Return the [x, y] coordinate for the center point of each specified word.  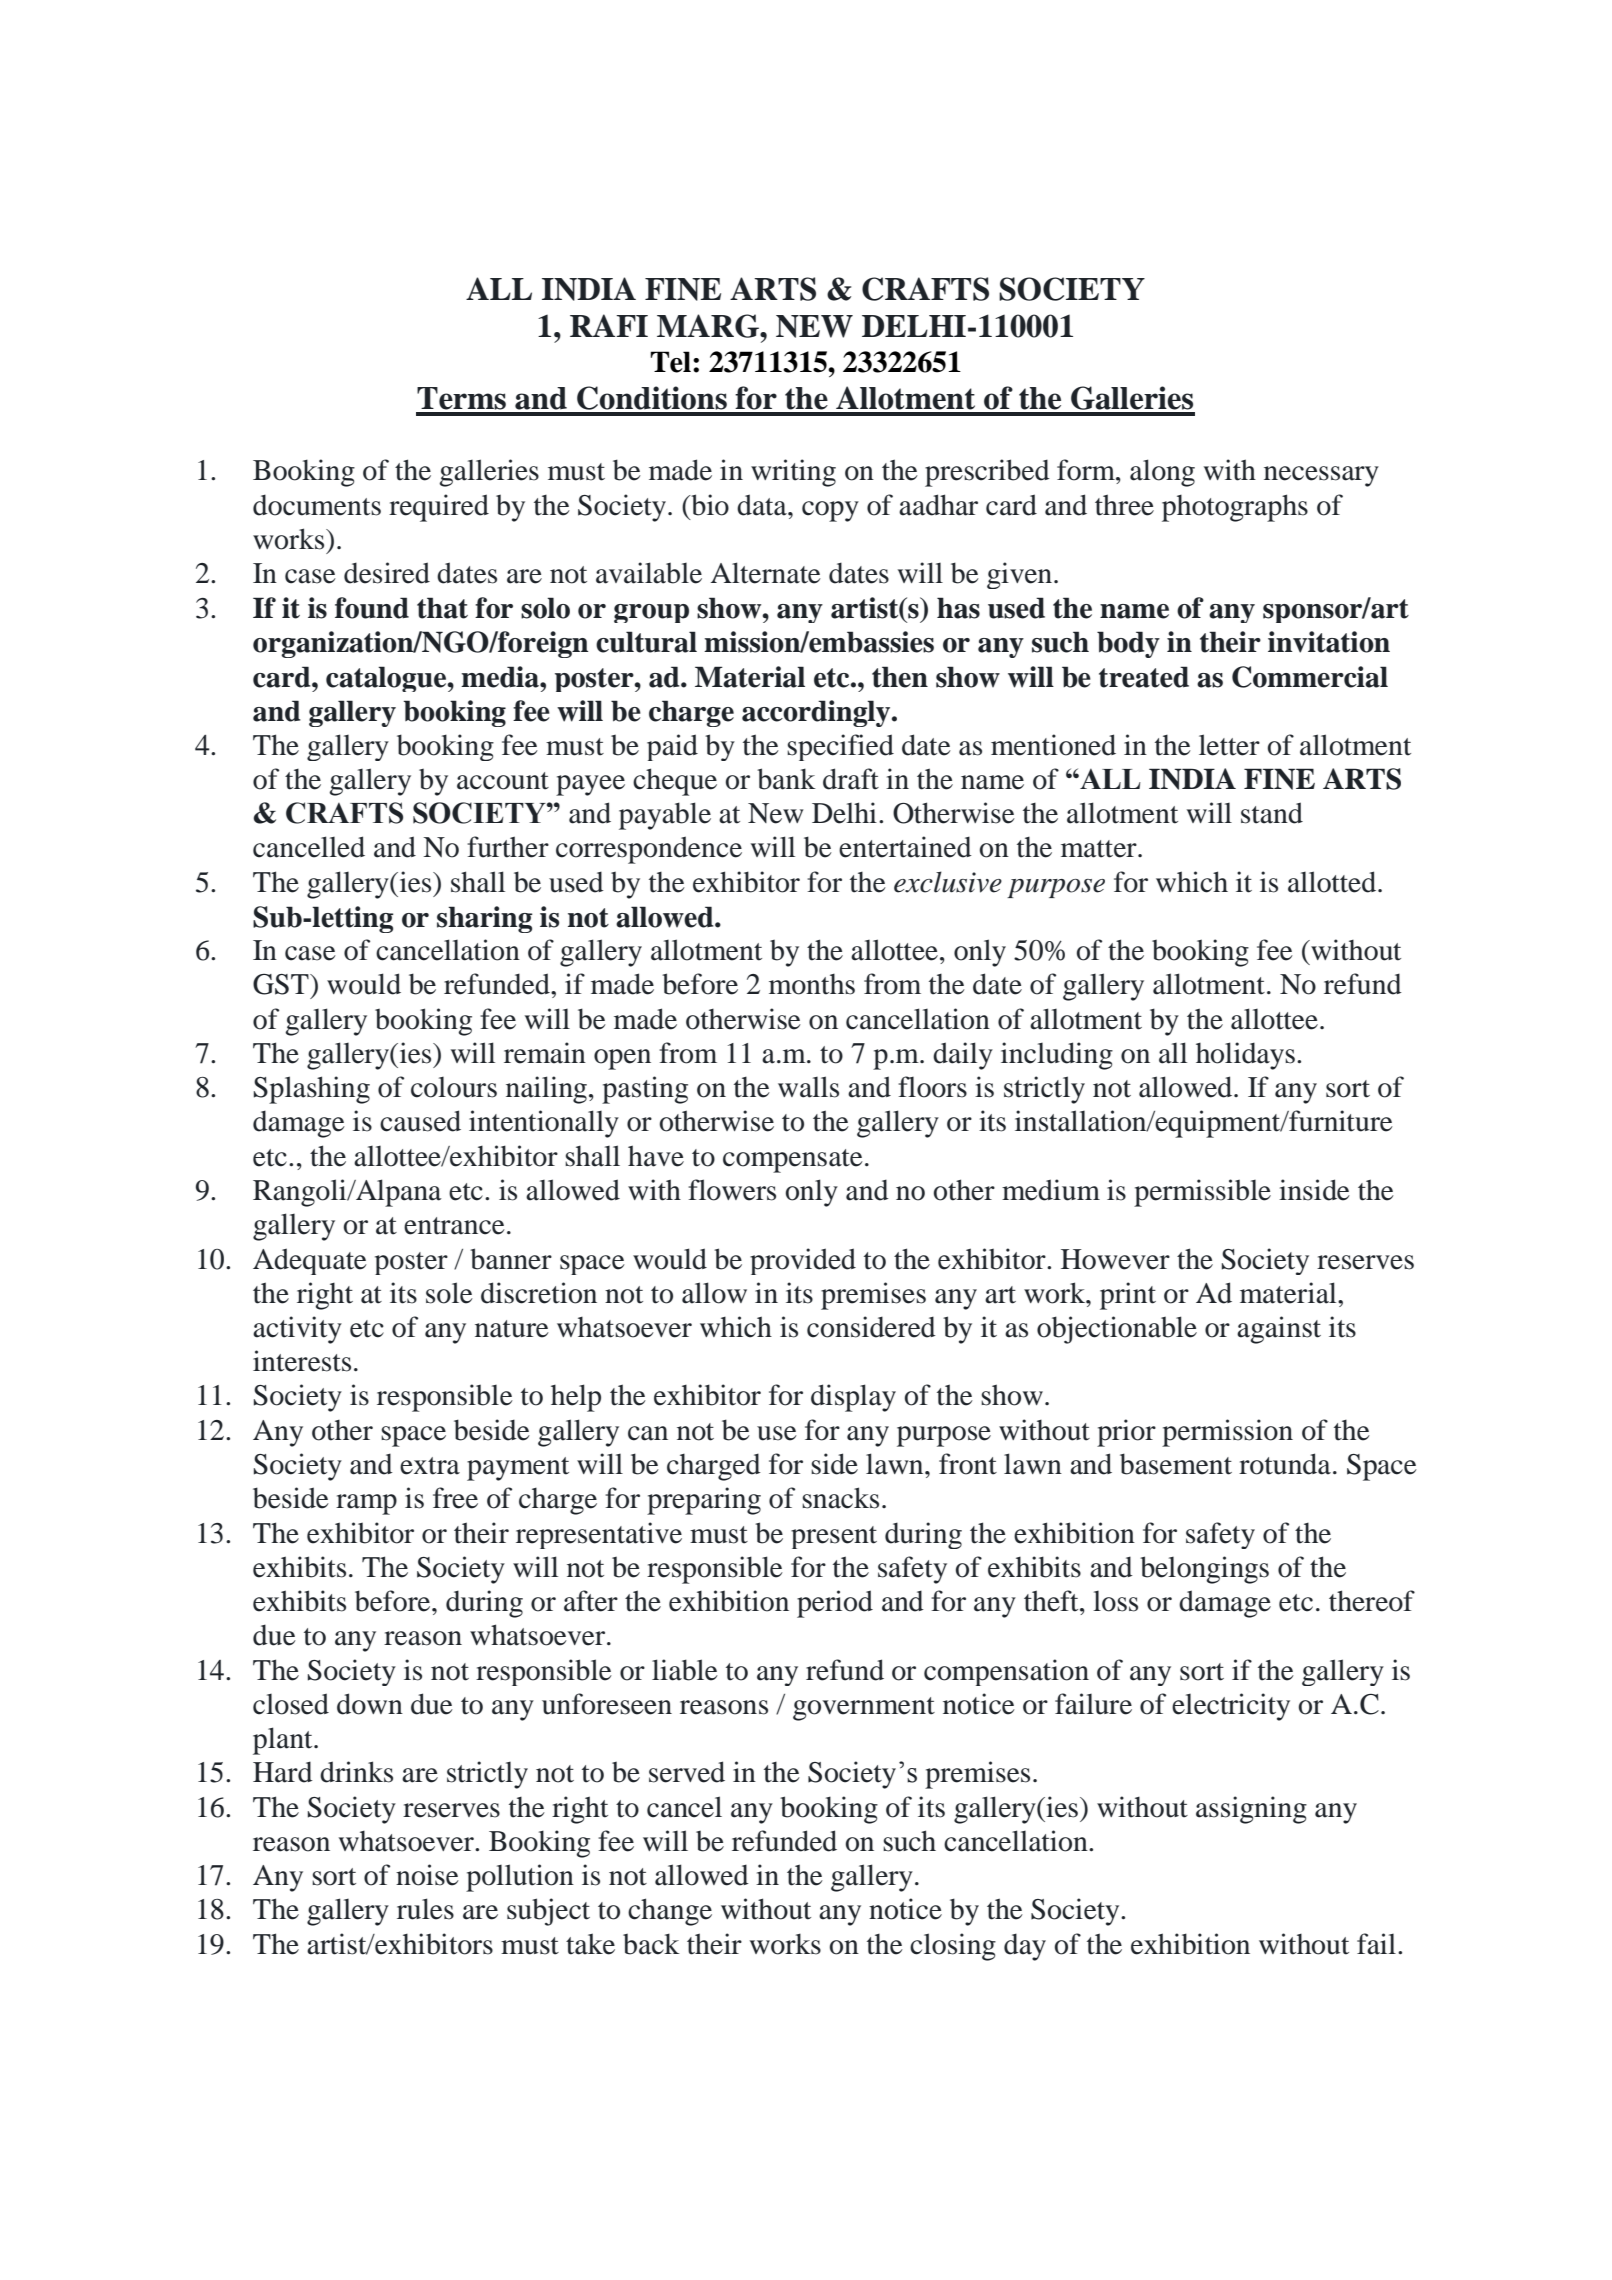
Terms [461, 398]
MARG [709, 326]
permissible [1202, 1193]
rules [425, 1909]
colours [454, 1087]
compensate [793, 1161]
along [1162, 473]
